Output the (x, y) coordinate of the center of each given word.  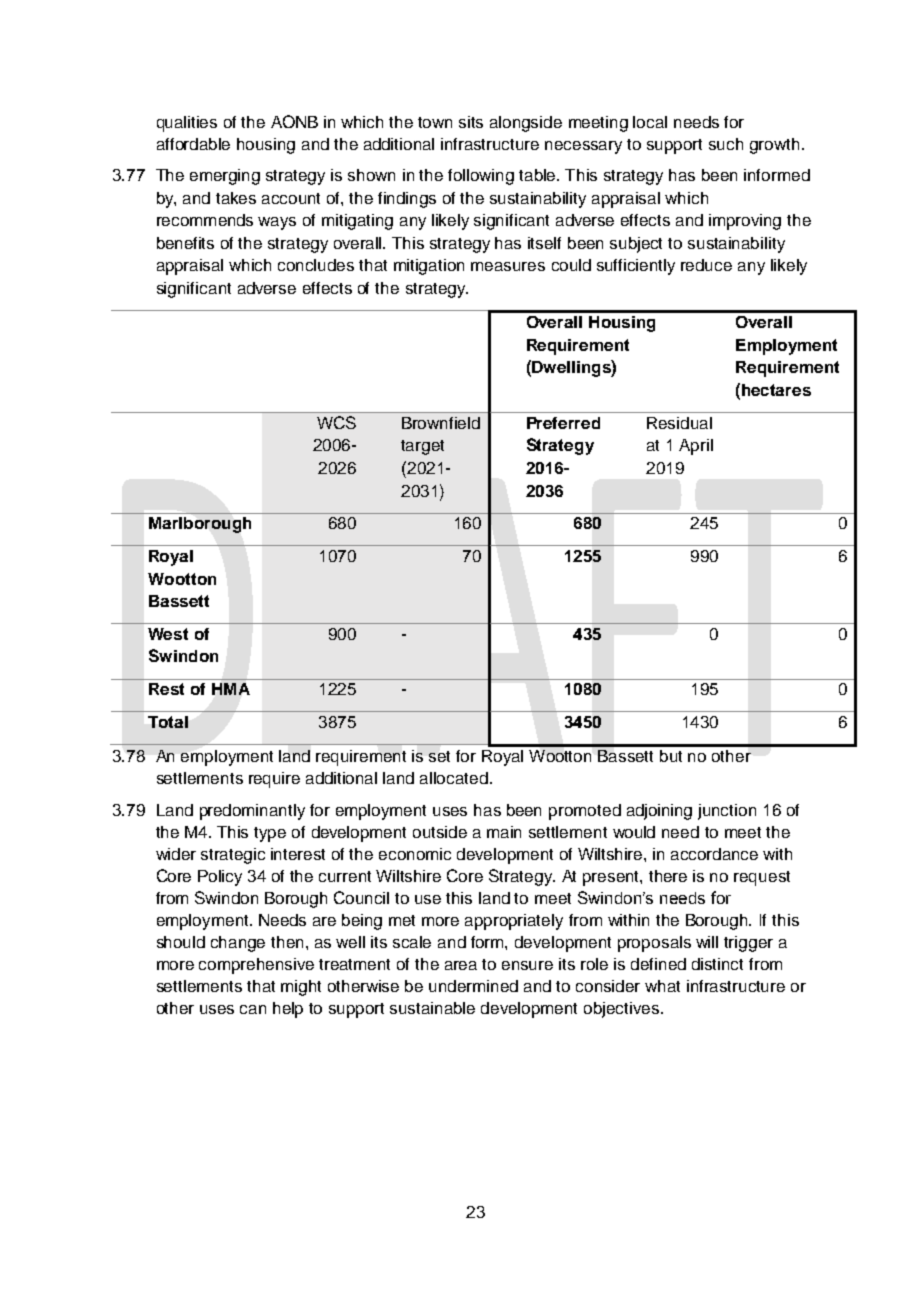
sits (471, 122)
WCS (336, 422)
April (696, 447)
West (168, 634)
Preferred (563, 423)
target (422, 447)
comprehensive (256, 966)
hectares (776, 390)
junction (727, 812)
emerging (225, 177)
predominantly (252, 812)
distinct (717, 964)
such (726, 144)
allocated (454, 778)
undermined (473, 986)
